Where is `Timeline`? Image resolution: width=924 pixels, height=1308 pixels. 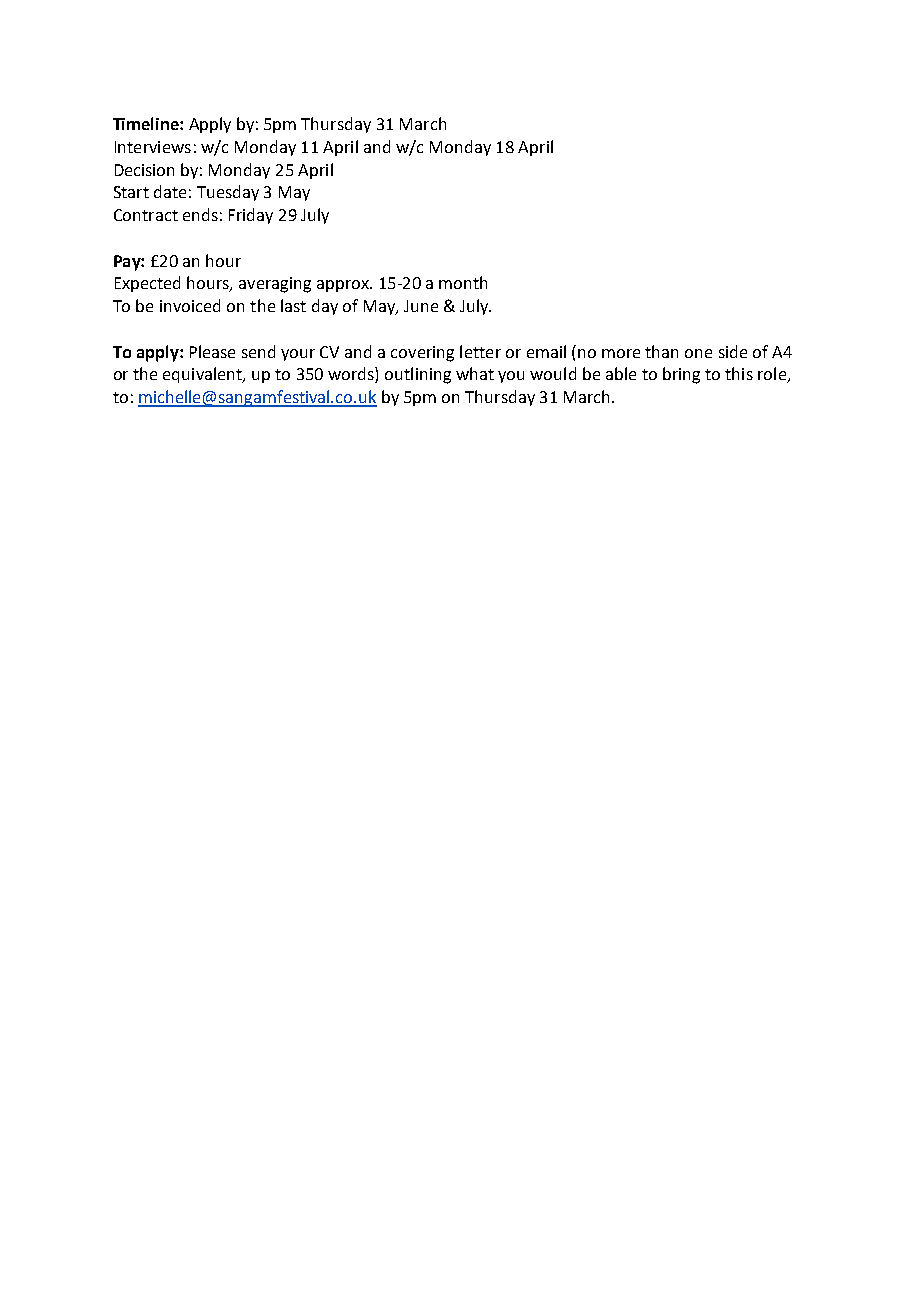 Timeline is located at coordinates (147, 123).
